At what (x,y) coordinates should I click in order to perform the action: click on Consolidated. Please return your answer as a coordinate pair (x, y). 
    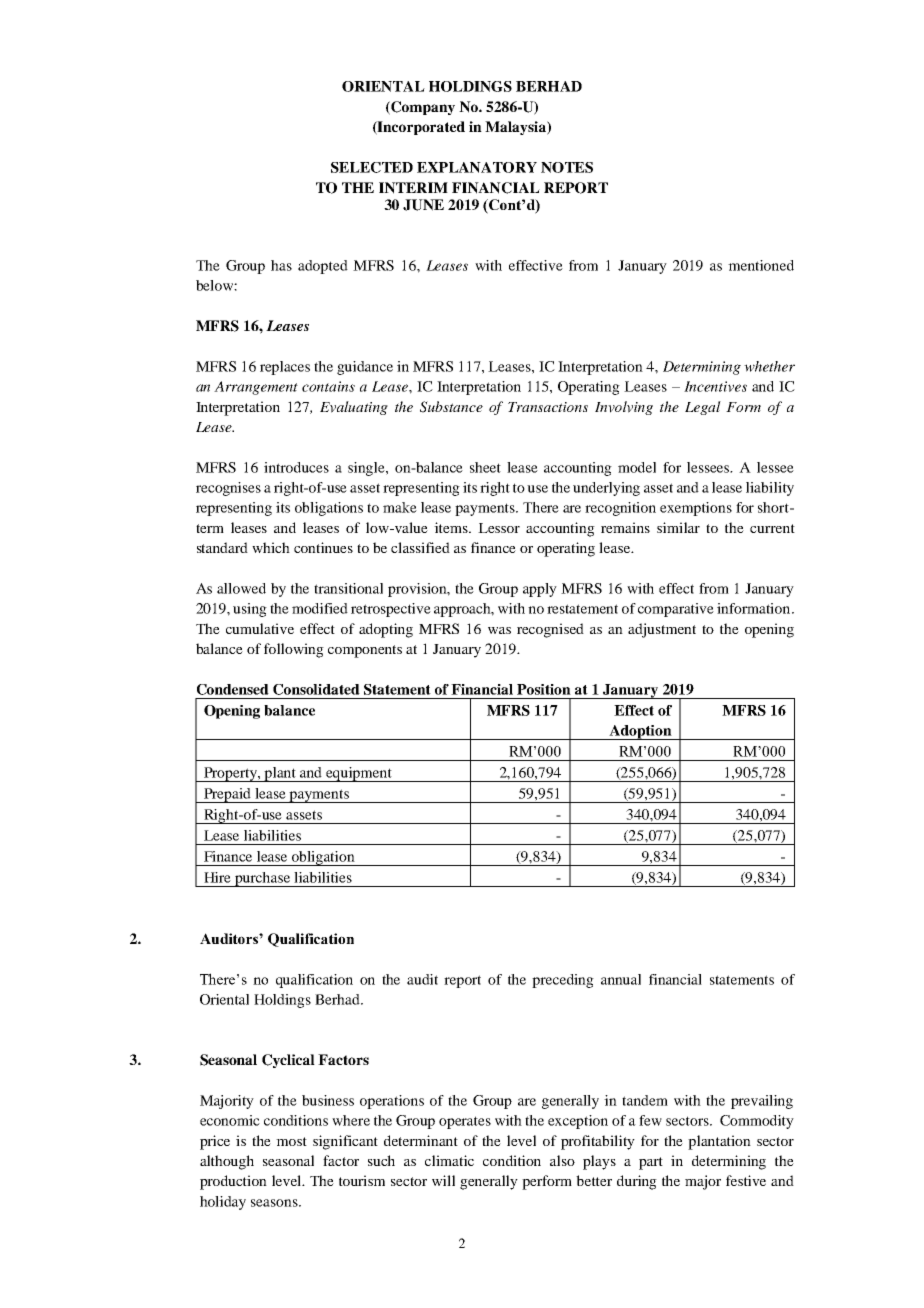
    Looking at the image, I should click on (316, 689).
